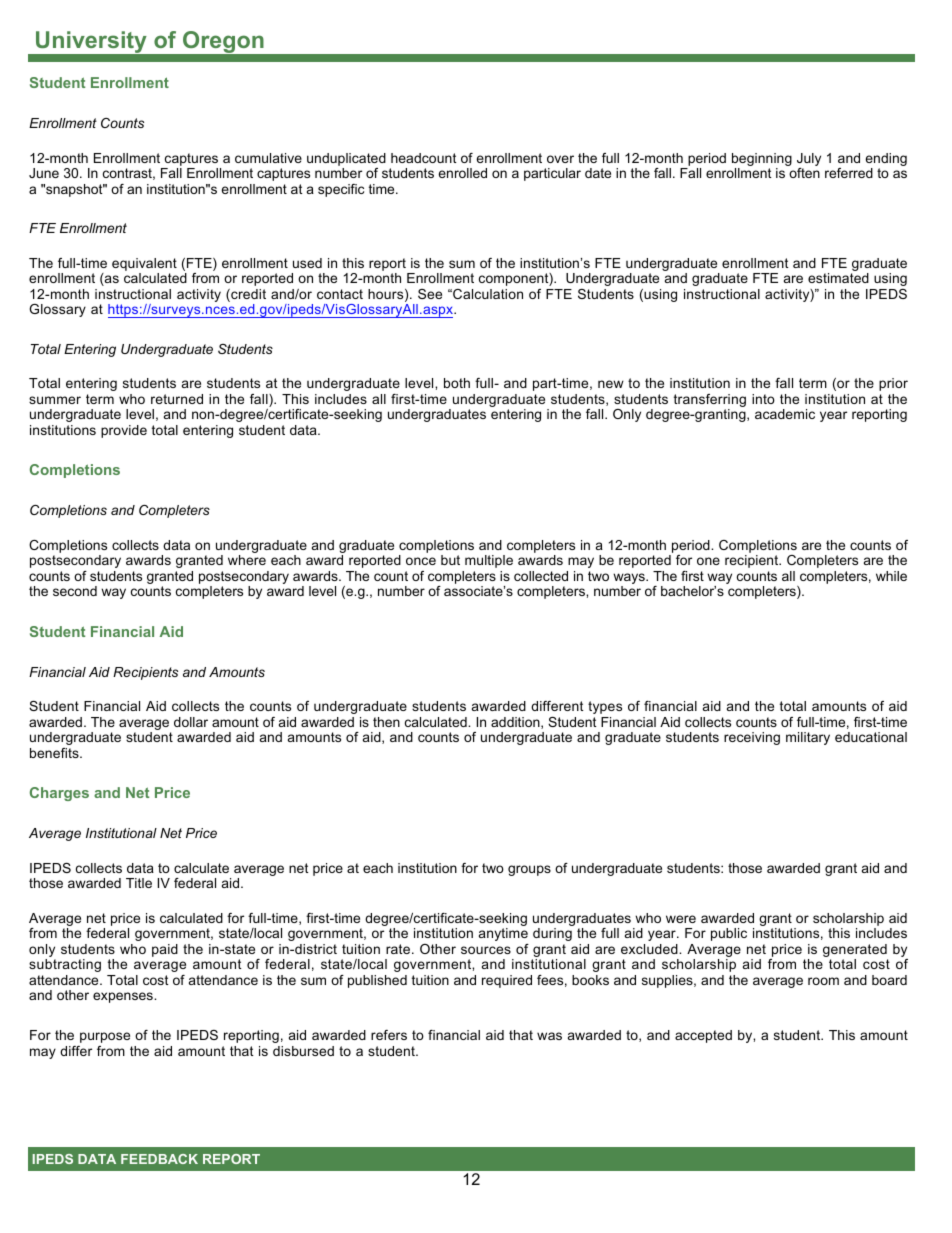  I want to click on then, so click(386, 722).
